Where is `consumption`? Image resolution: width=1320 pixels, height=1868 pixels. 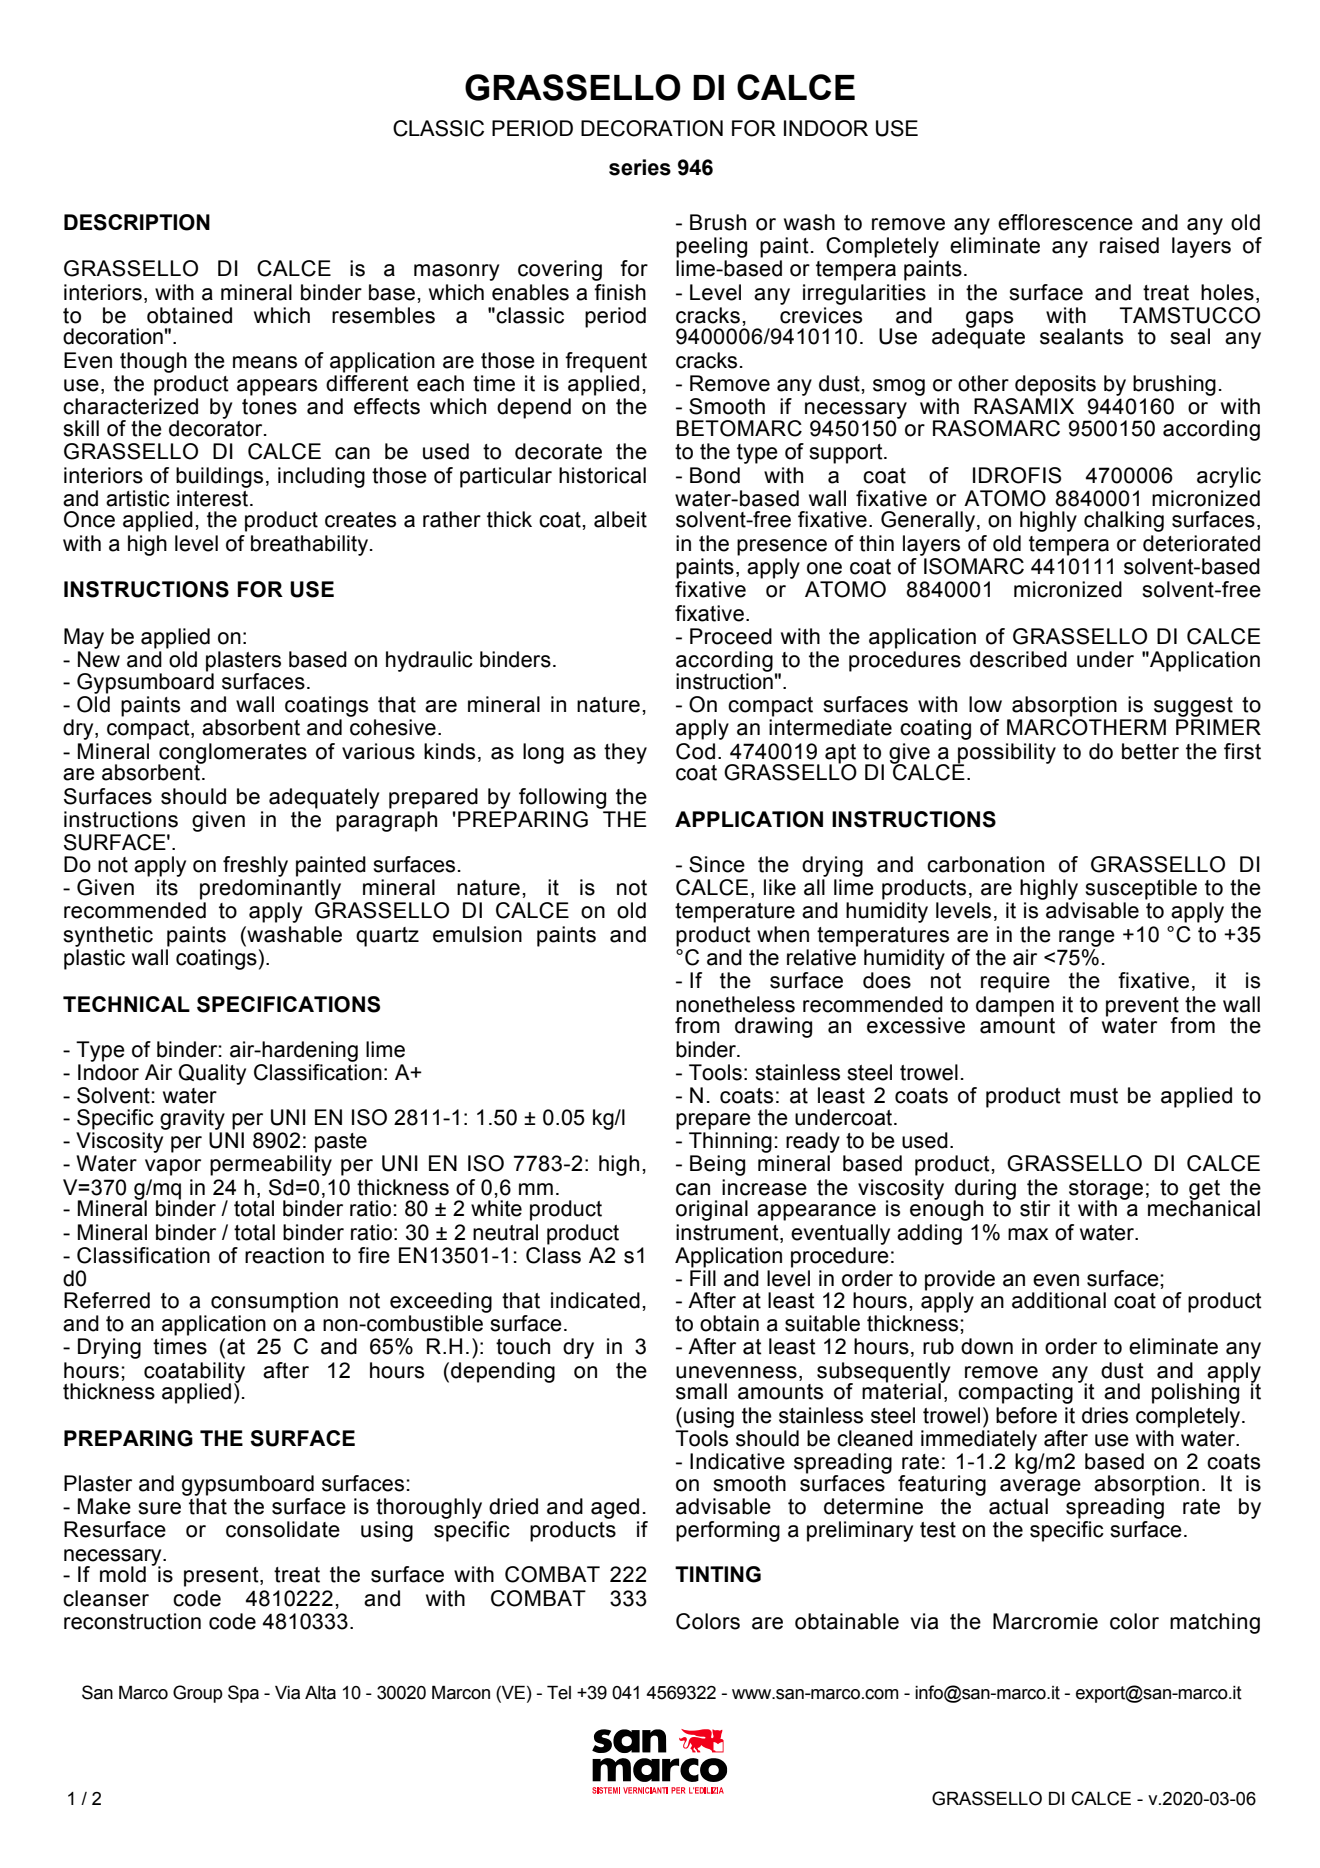
consumption is located at coordinates (274, 1302).
